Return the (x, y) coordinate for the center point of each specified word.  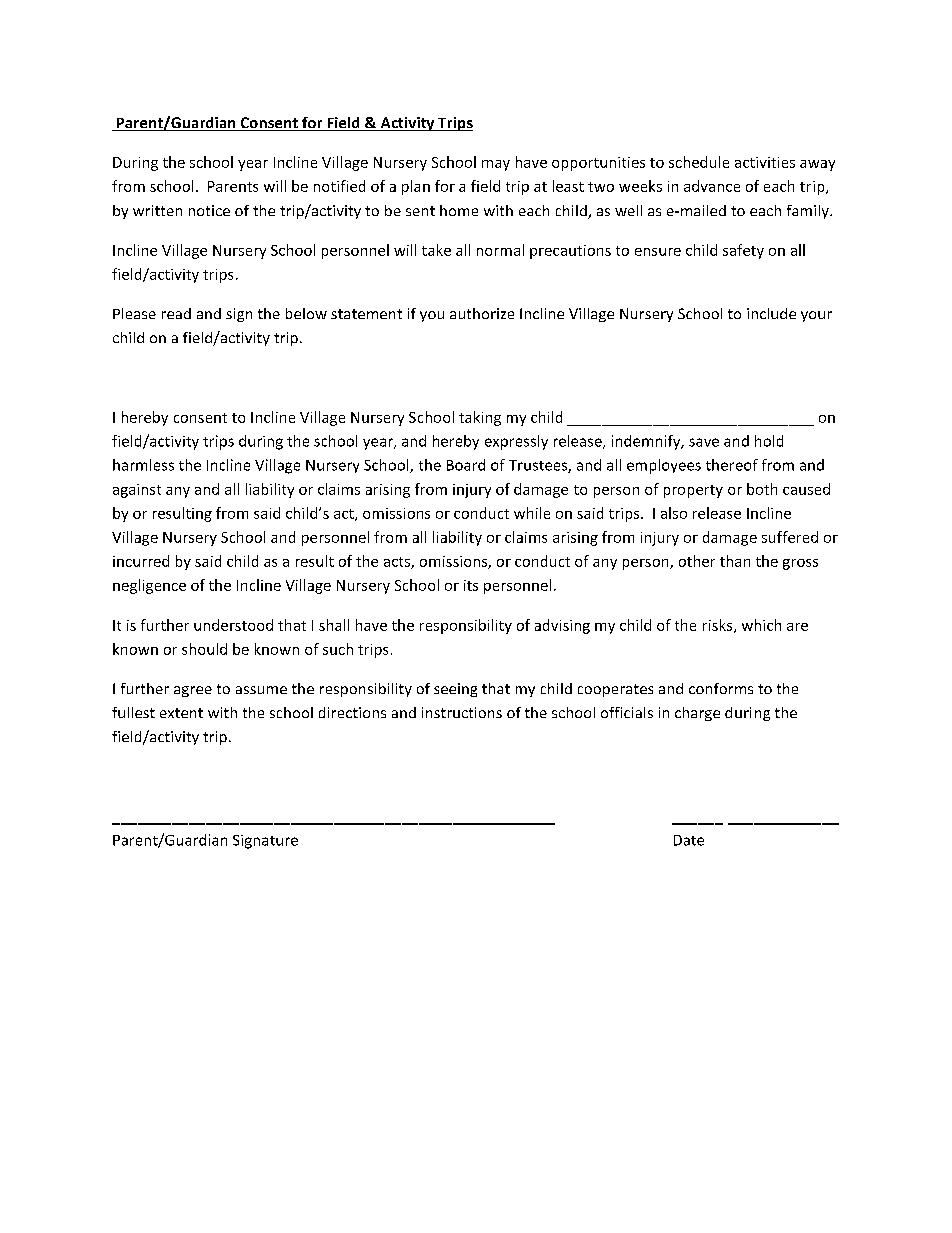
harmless (143, 465)
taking (480, 418)
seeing (455, 690)
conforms (721, 688)
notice (209, 210)
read (176, 313)
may (496, 165)
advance (712, 186)
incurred (141, 561)
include (771, 313)
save (704, 442)
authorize (482, 313)
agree (193, 691)
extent (181, 713)
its (471, 585)
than (735, 561)
